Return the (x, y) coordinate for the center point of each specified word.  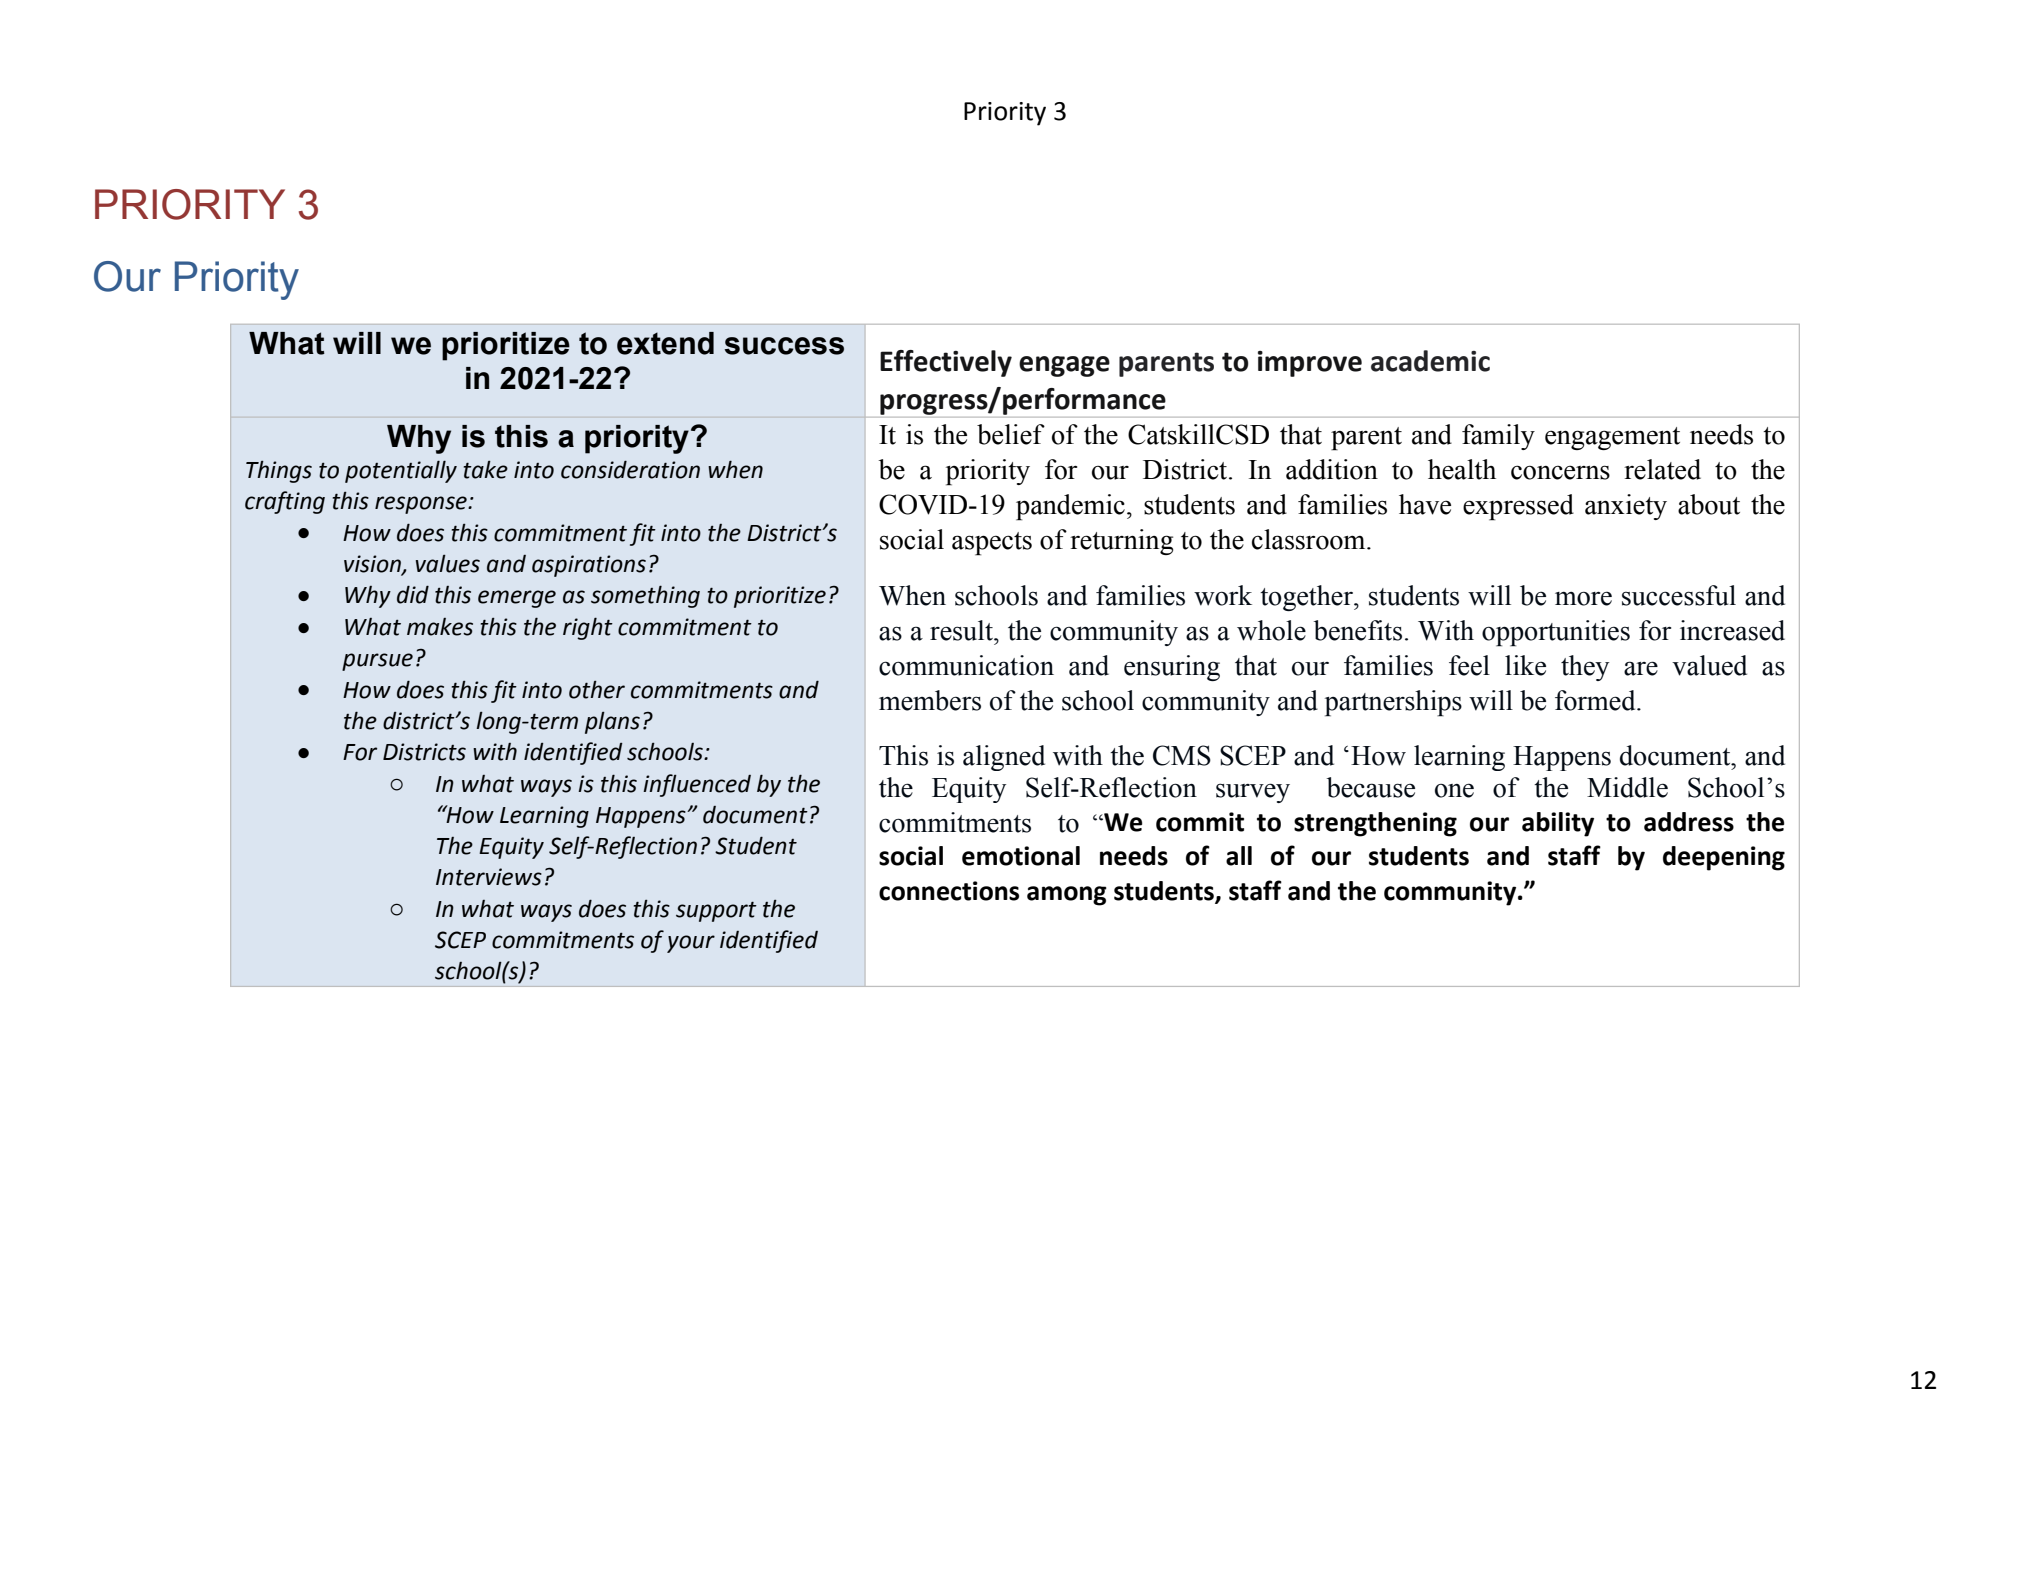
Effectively (946, 363)
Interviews (489, 877)
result (962, 630)
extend (665, 343)
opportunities (1556, 633)
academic (1430, 361)
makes (440, 627)
